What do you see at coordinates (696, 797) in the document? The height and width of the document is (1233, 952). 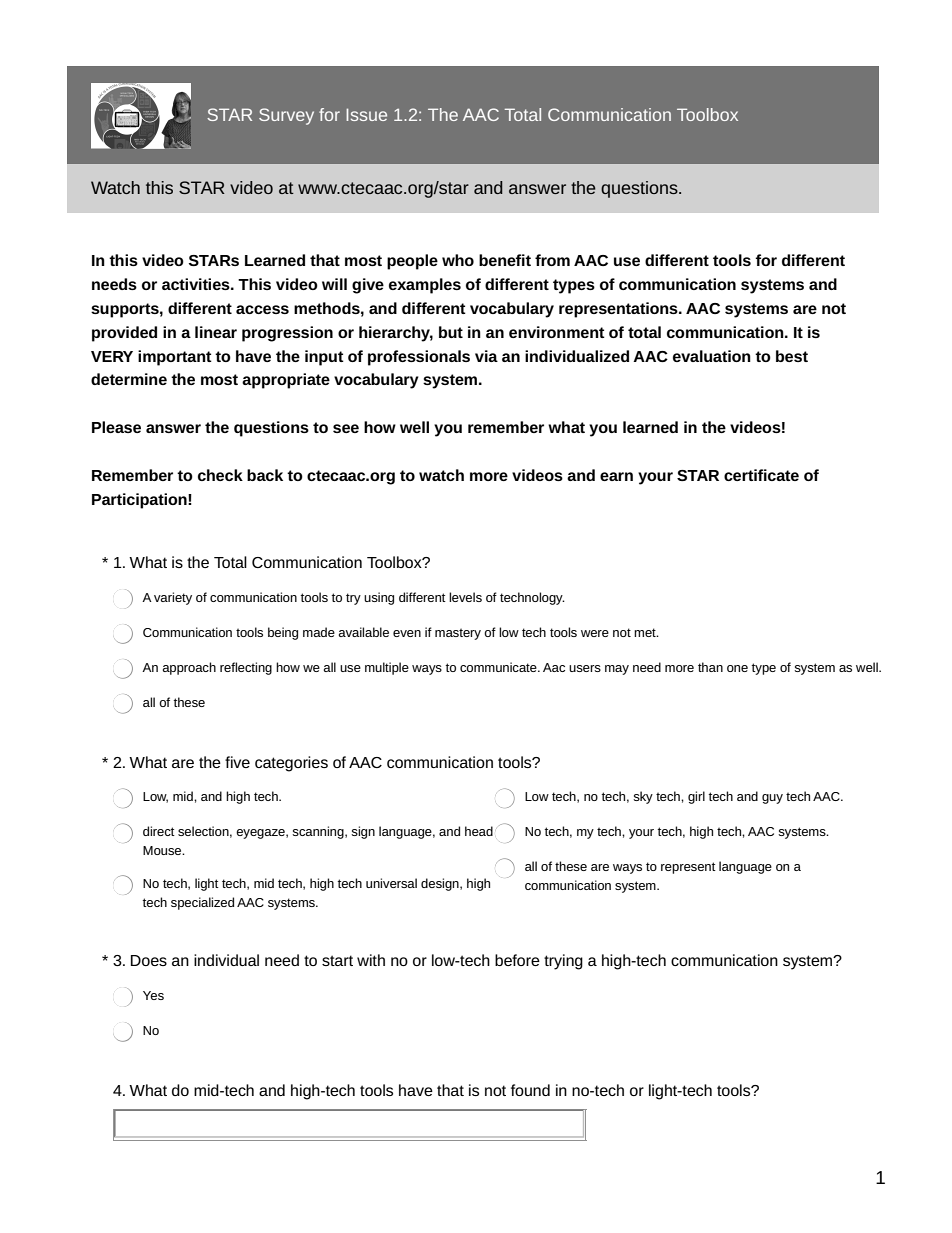 I see `girl` at bounding box center [696, 797].
